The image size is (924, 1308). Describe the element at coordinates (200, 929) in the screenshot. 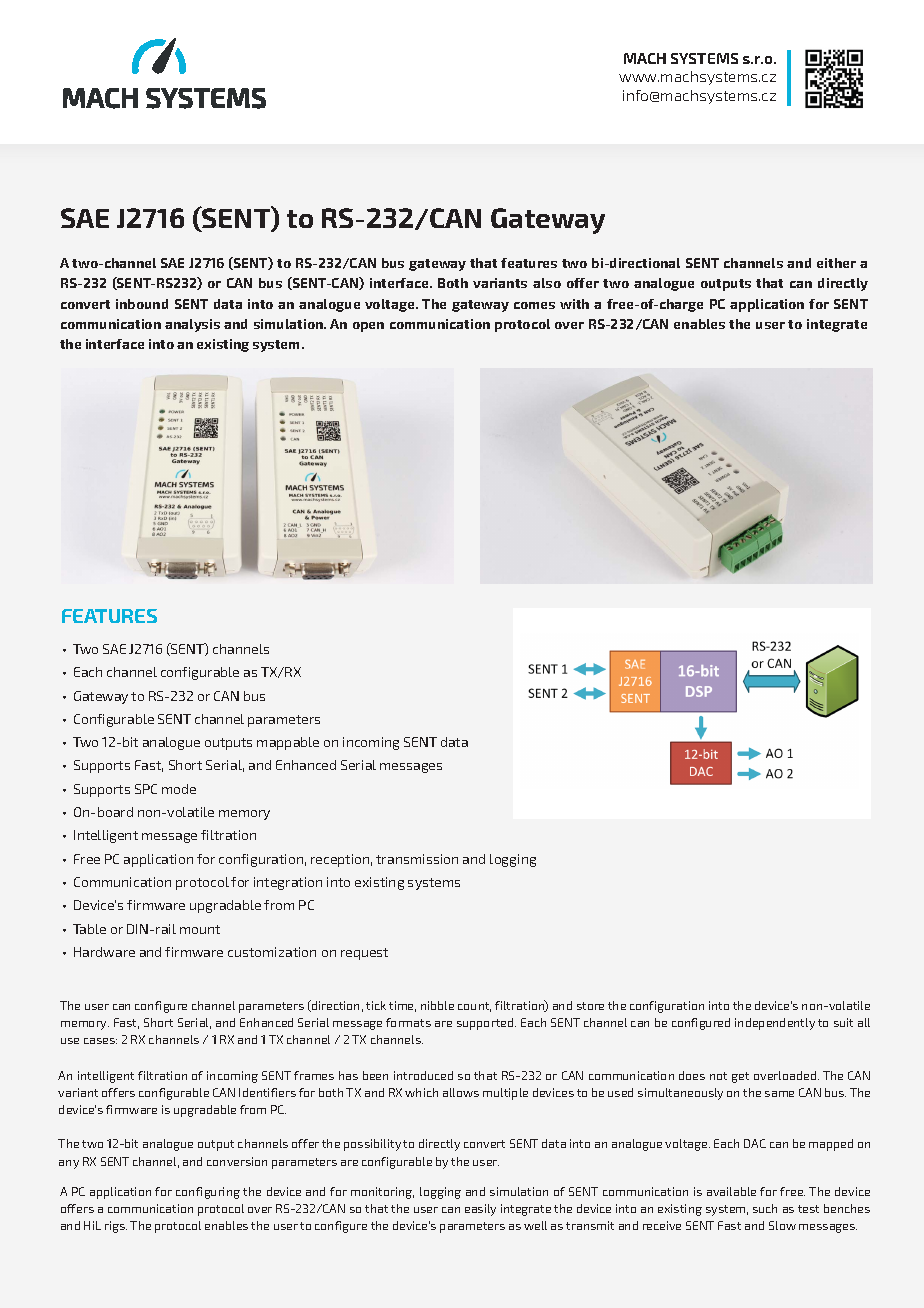

I see `mount` at that location.
